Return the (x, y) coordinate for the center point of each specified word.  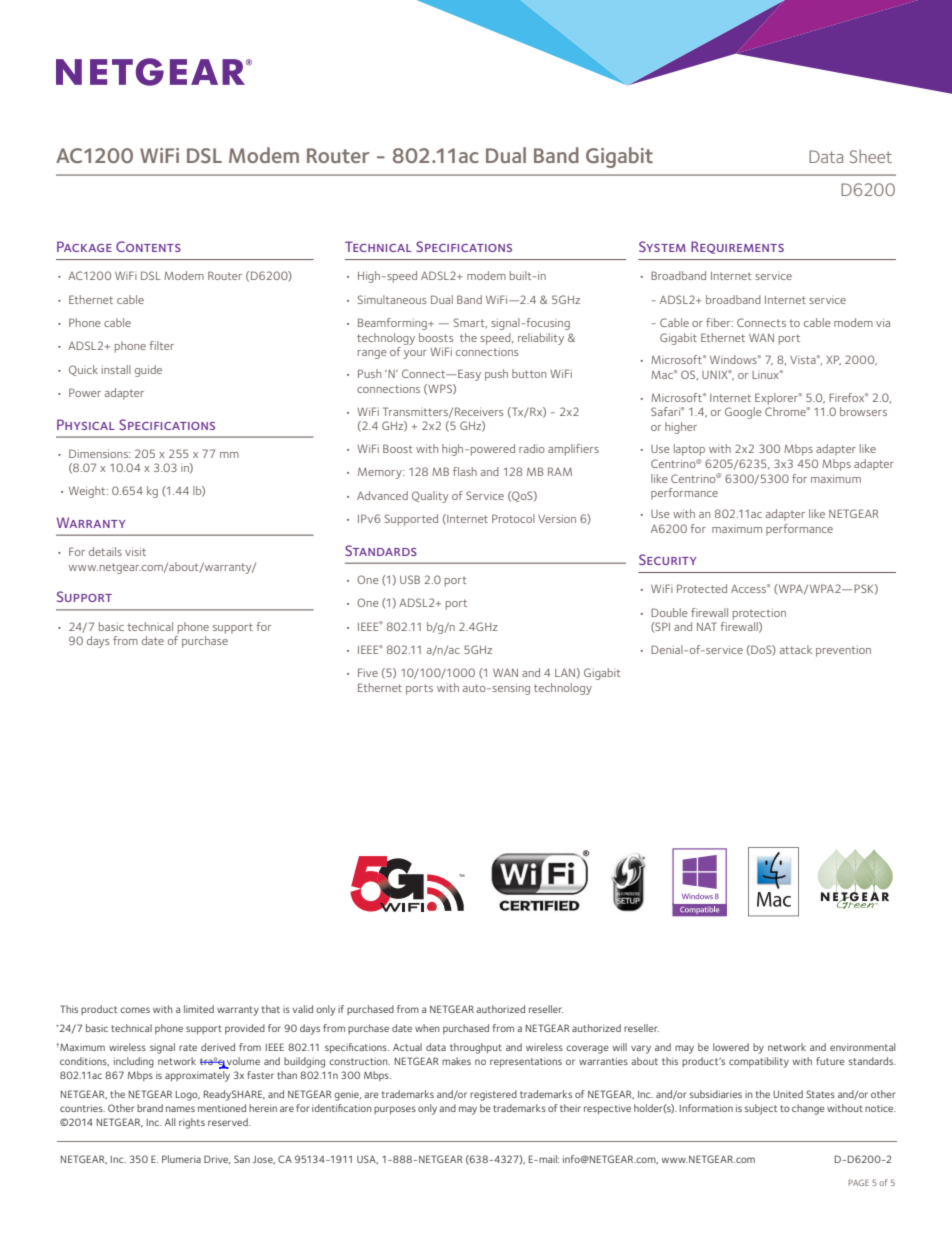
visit (135, 551)
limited (199, 1009)
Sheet (871, 156)
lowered (731, 1047)
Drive (217, 1159)
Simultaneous (392, 299)
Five (368, 672)
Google (743, 413)
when (427, 1028)
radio (532, 448)
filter (162, 345)
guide (148, 371)
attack (796, 649)
